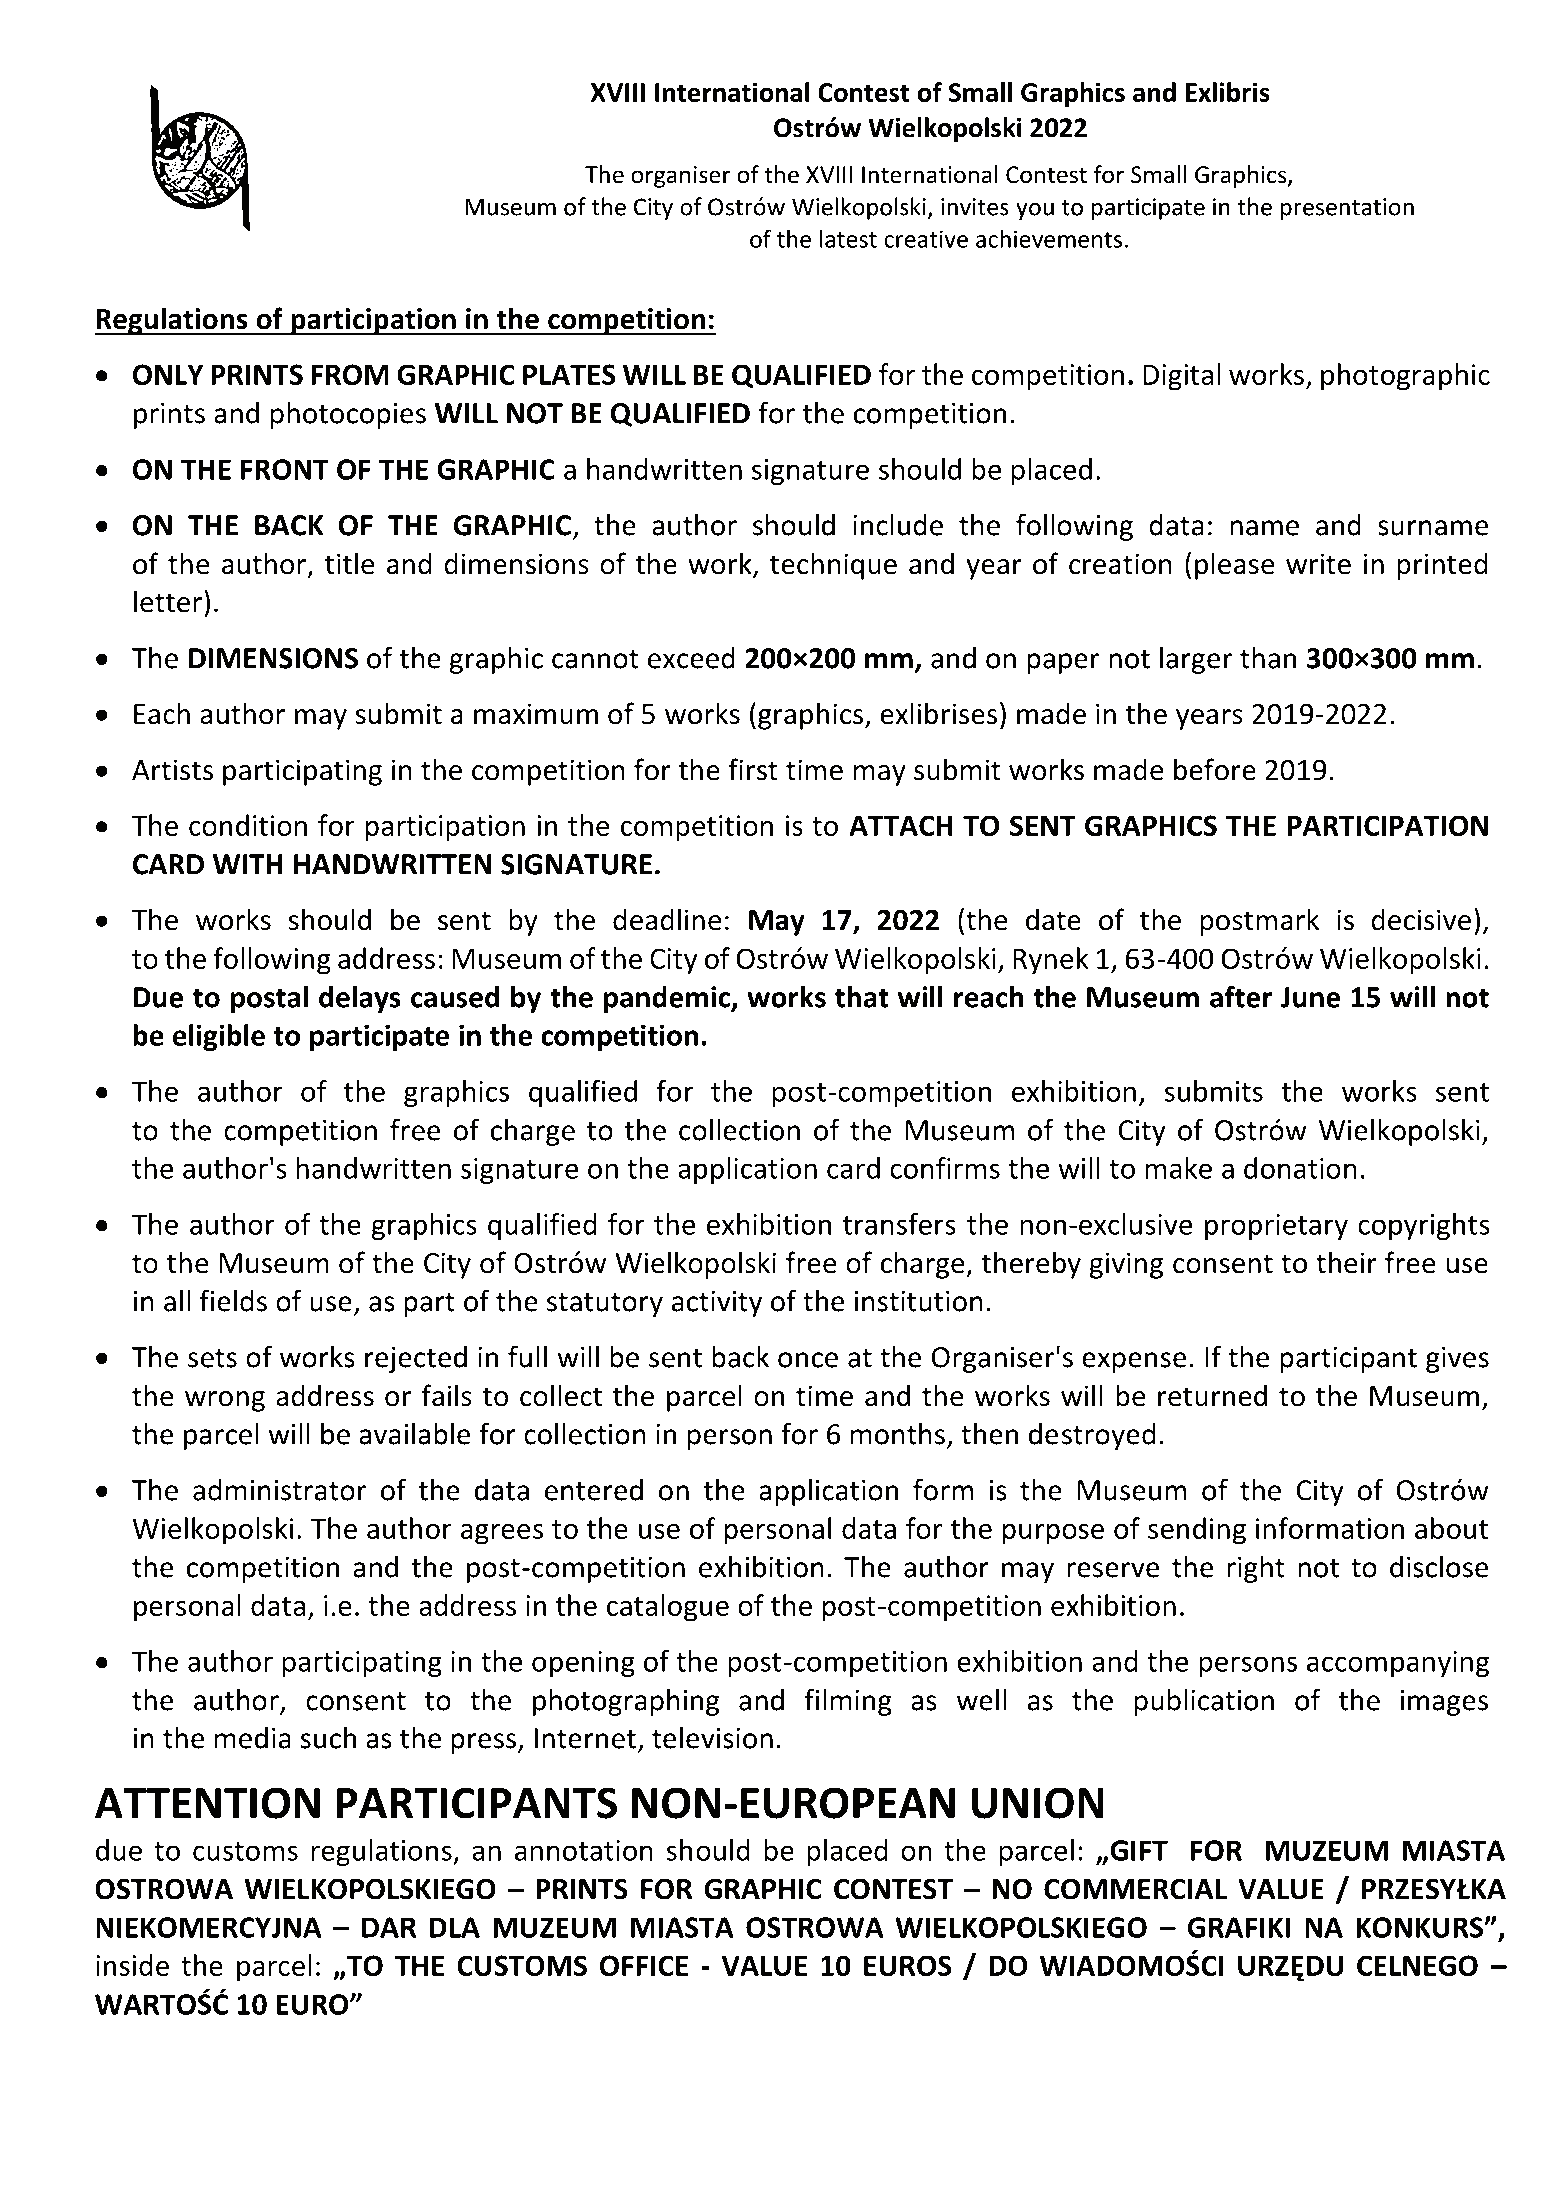 Image resolution: width=1563 pixels, height=2211 pixels. Describe the element at coordinates (717, 1304) in the page. I see `activity` at that location.
